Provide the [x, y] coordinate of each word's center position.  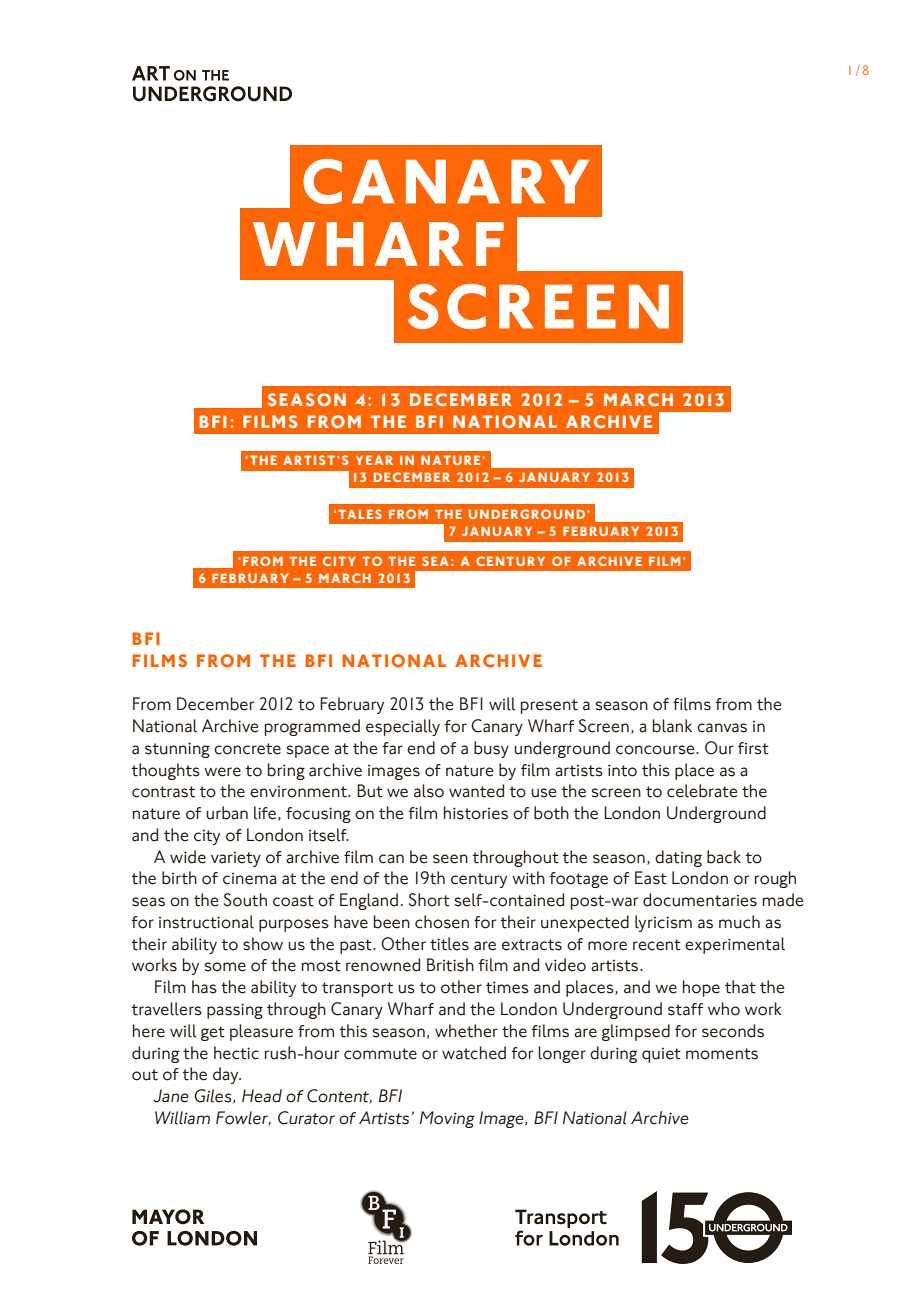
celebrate [702, 791]
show [263, 944]
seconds [733, 1031]
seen [450, 859]
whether [466, 1031]
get [213, 1033]
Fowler [243, 1118]
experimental [735, 945]
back [724, 857]
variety [236, 859]
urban [227, 813]
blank [672, 726]
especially [403, 727]
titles [449, 944]
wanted [476, 791]
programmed [312, 727]
